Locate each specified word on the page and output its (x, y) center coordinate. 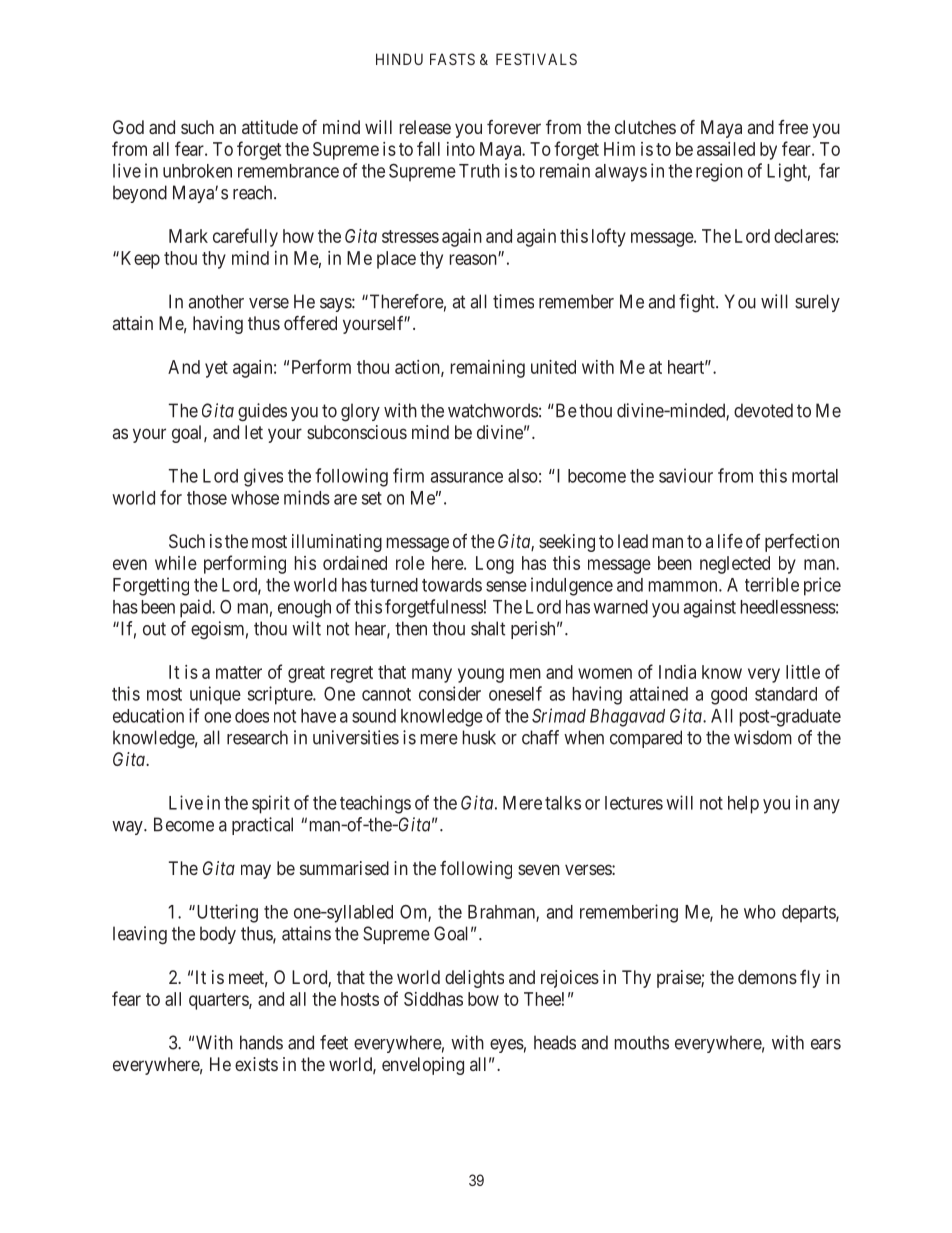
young (481, 675)
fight (698, 303)
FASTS (452, 59)
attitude (270, 127)
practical (262, 826)
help (743, 805)
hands (261, 1042)
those (207, 498)
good (729, 696)
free (793, 127)
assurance (467, 477)
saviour (686, 475)
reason (474, 259)
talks (563, 803)
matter (239, 672)
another (216, 301)
